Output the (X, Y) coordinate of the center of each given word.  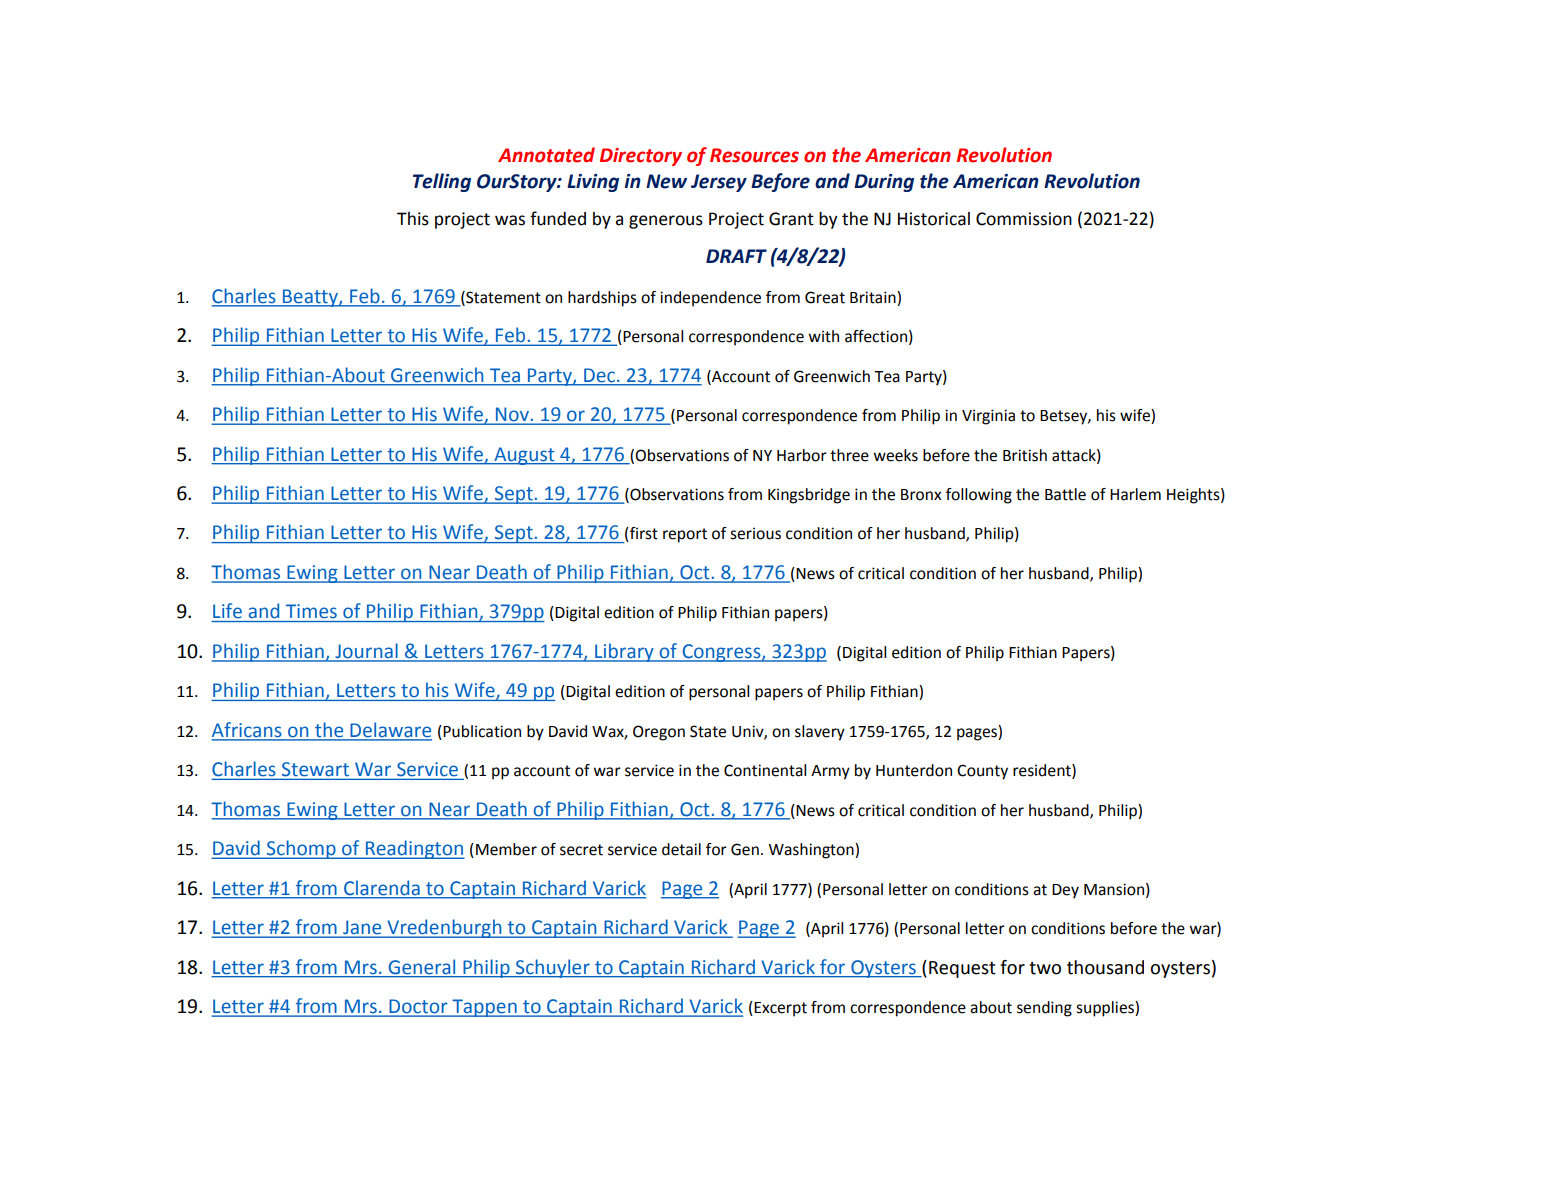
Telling (442, 182)
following (979, 496)
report (685, 535)
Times (311, 611)
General (422, 967)
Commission (1024, 219)
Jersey (719, 183)
